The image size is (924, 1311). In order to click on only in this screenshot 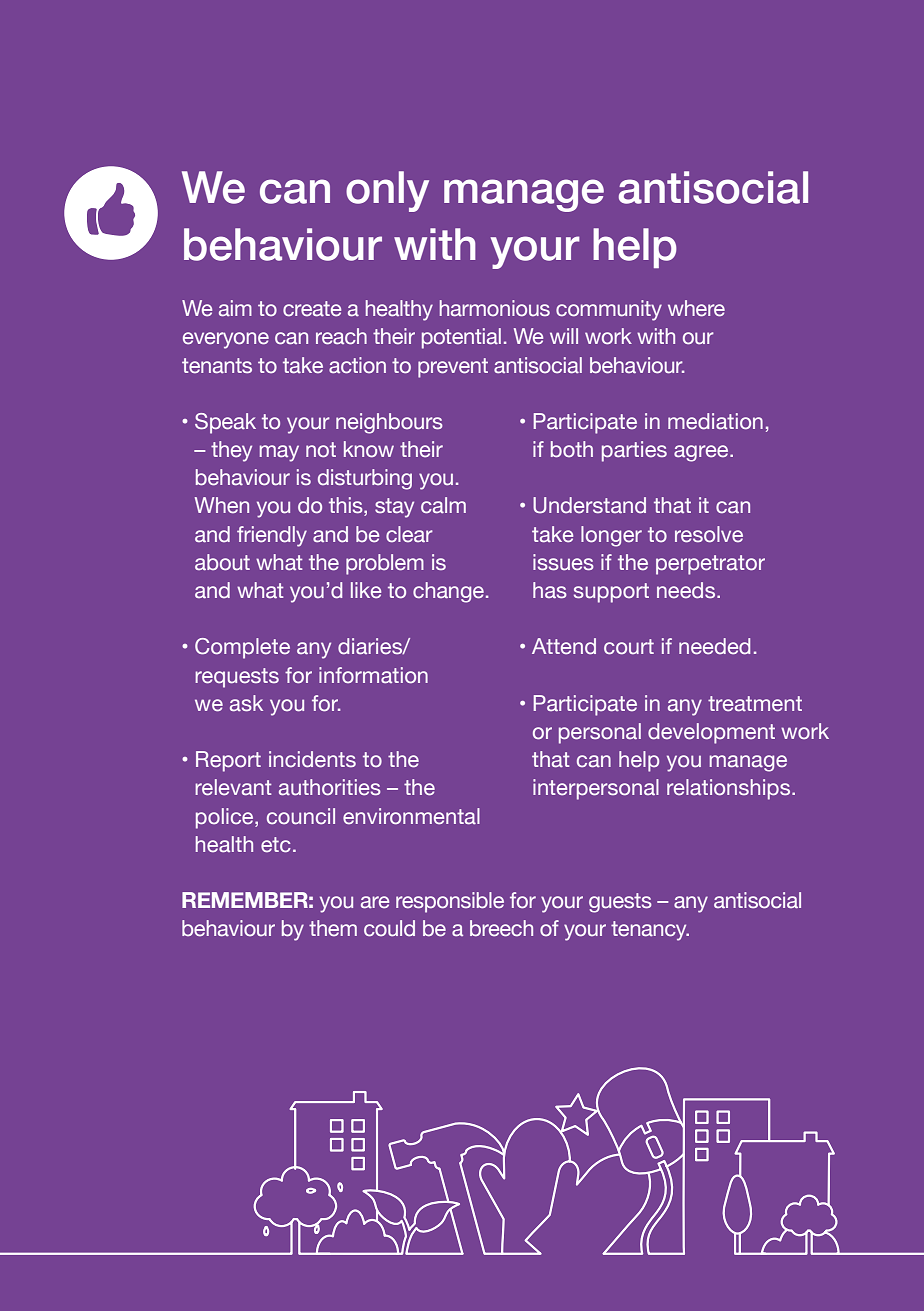, I will do `click(387, 191)`.
